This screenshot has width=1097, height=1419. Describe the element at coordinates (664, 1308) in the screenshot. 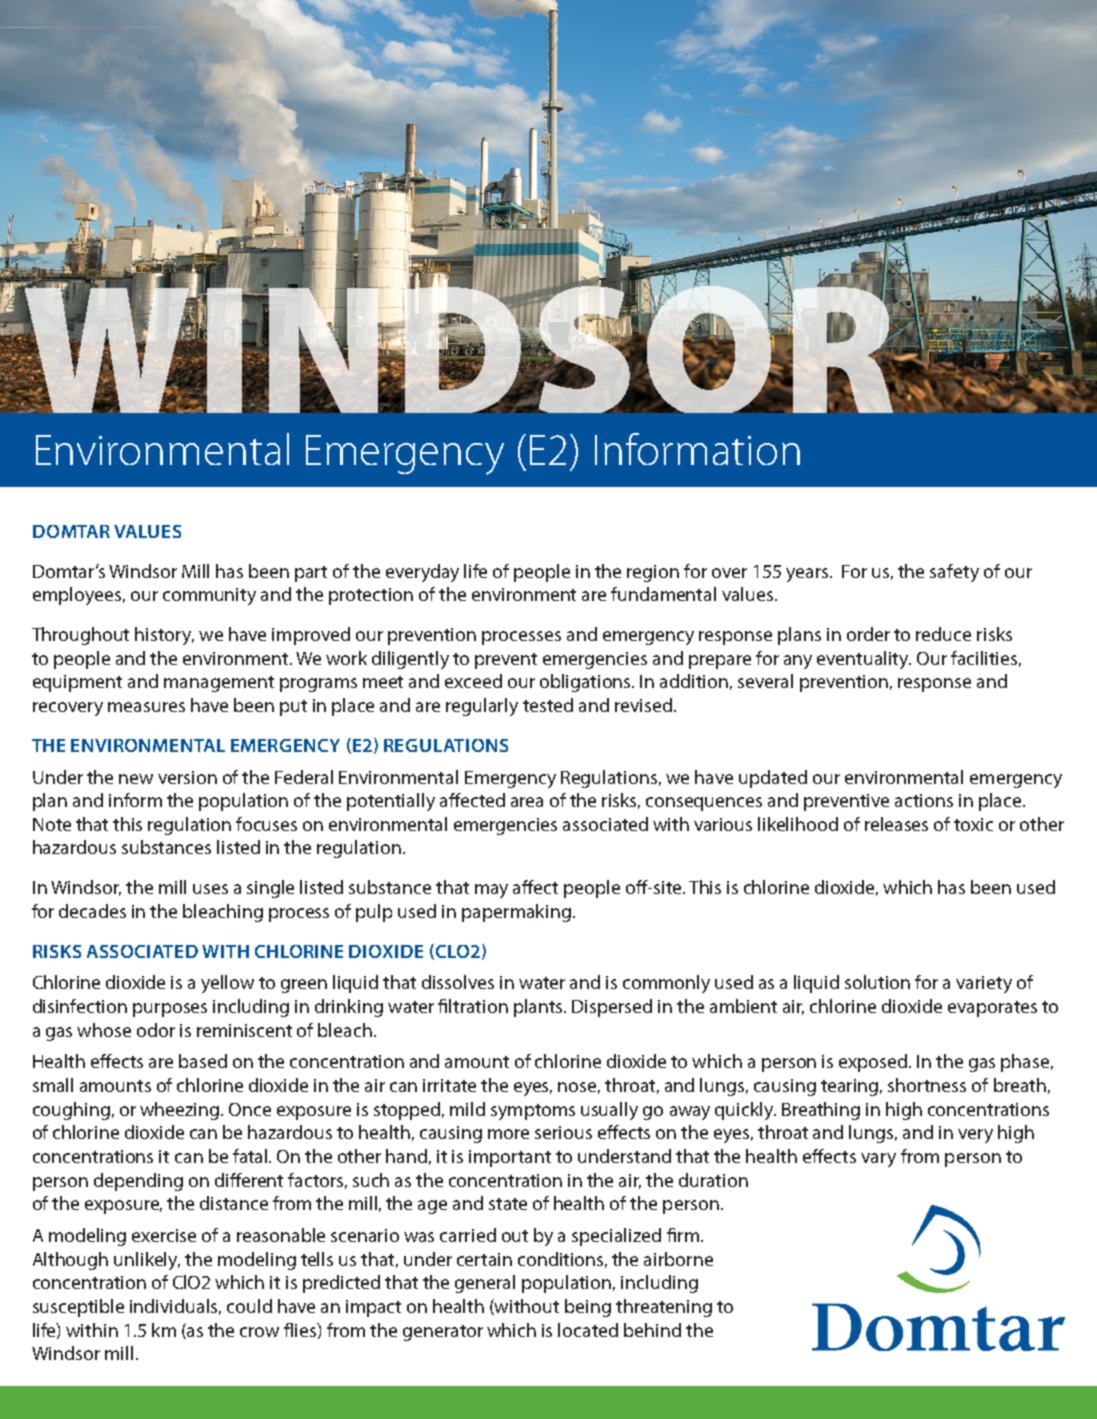

I see `threatening` at that location.
